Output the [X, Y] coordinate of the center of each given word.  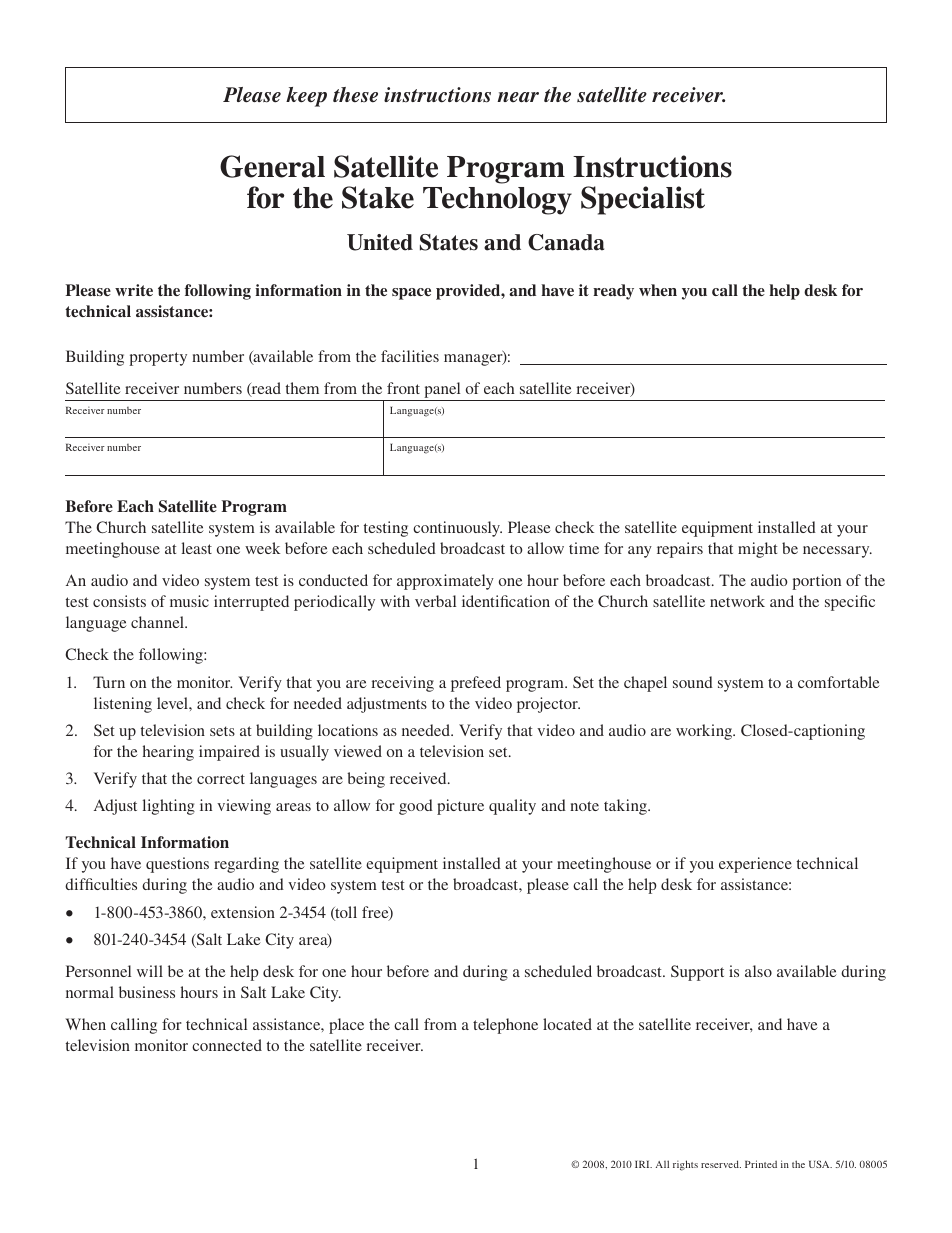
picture [460, 807]
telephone [505, 1026]
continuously [457, 529]
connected [227, 1045]
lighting [169, 807]
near [518, 97]
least [197, 548]
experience [755, 865]
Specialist [643, 200]
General [272, 166]
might [757, 550]
